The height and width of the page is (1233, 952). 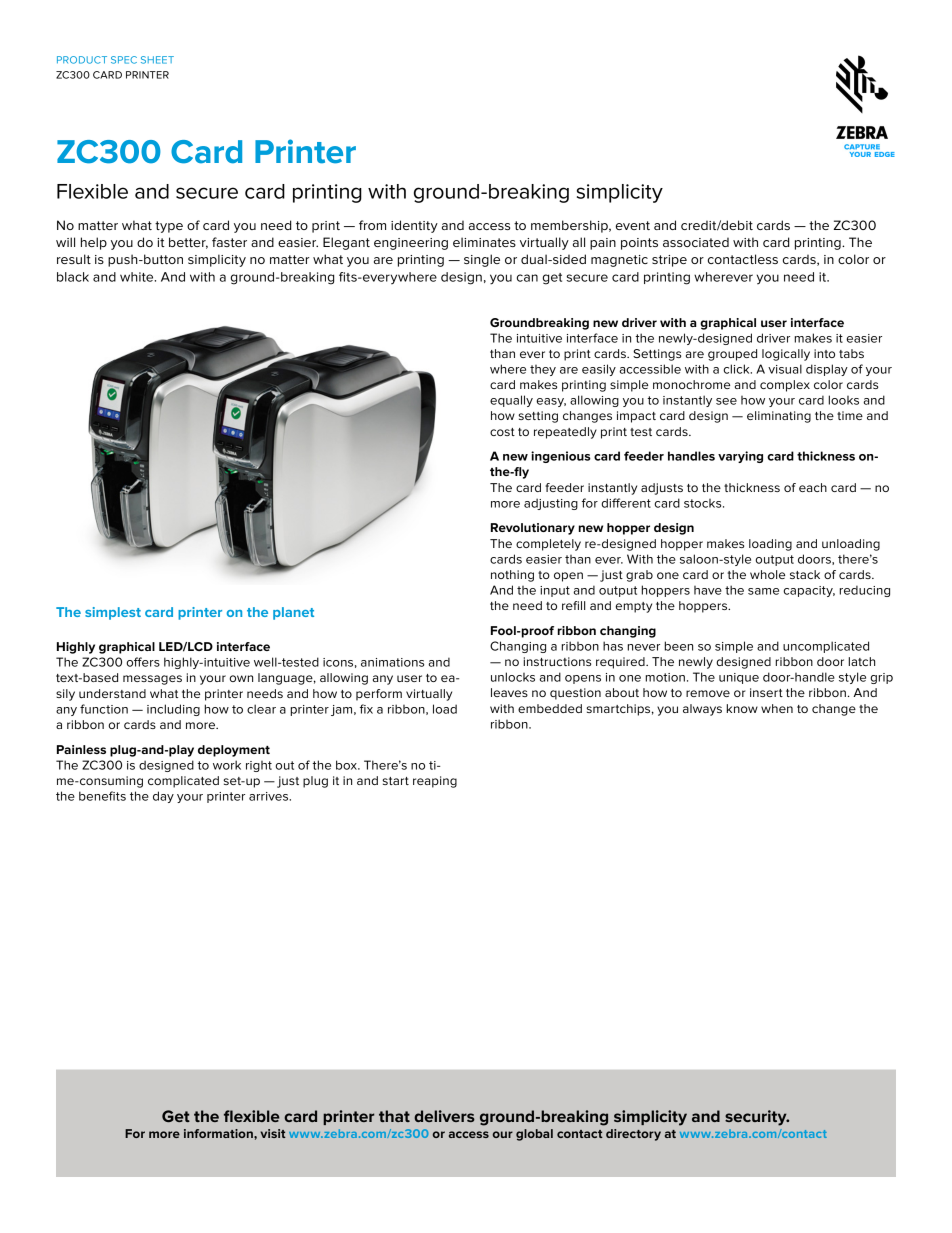 I want to click on same, so click(x=763, y=591).
